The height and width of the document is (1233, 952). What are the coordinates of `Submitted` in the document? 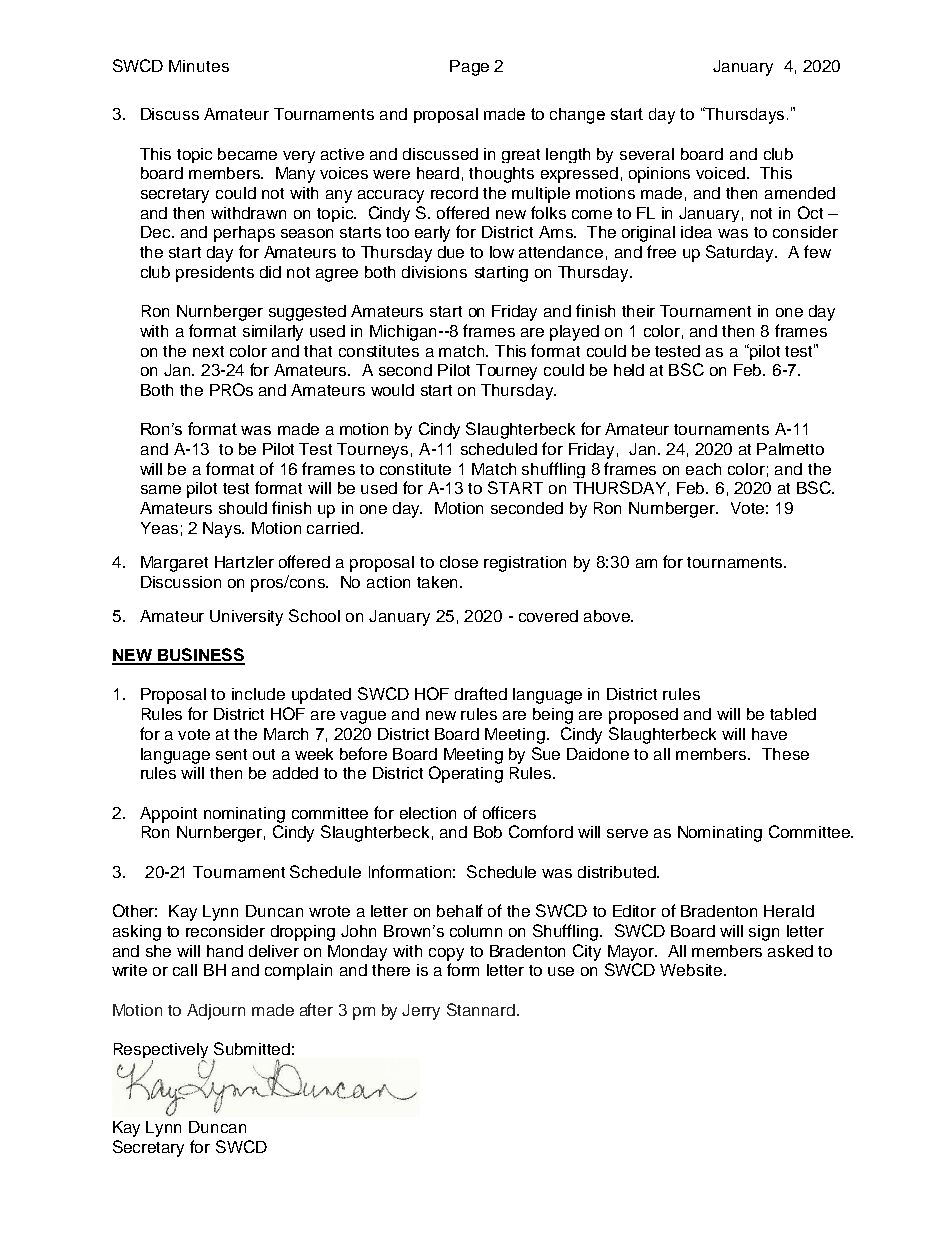 It's located at (252, 1048).
